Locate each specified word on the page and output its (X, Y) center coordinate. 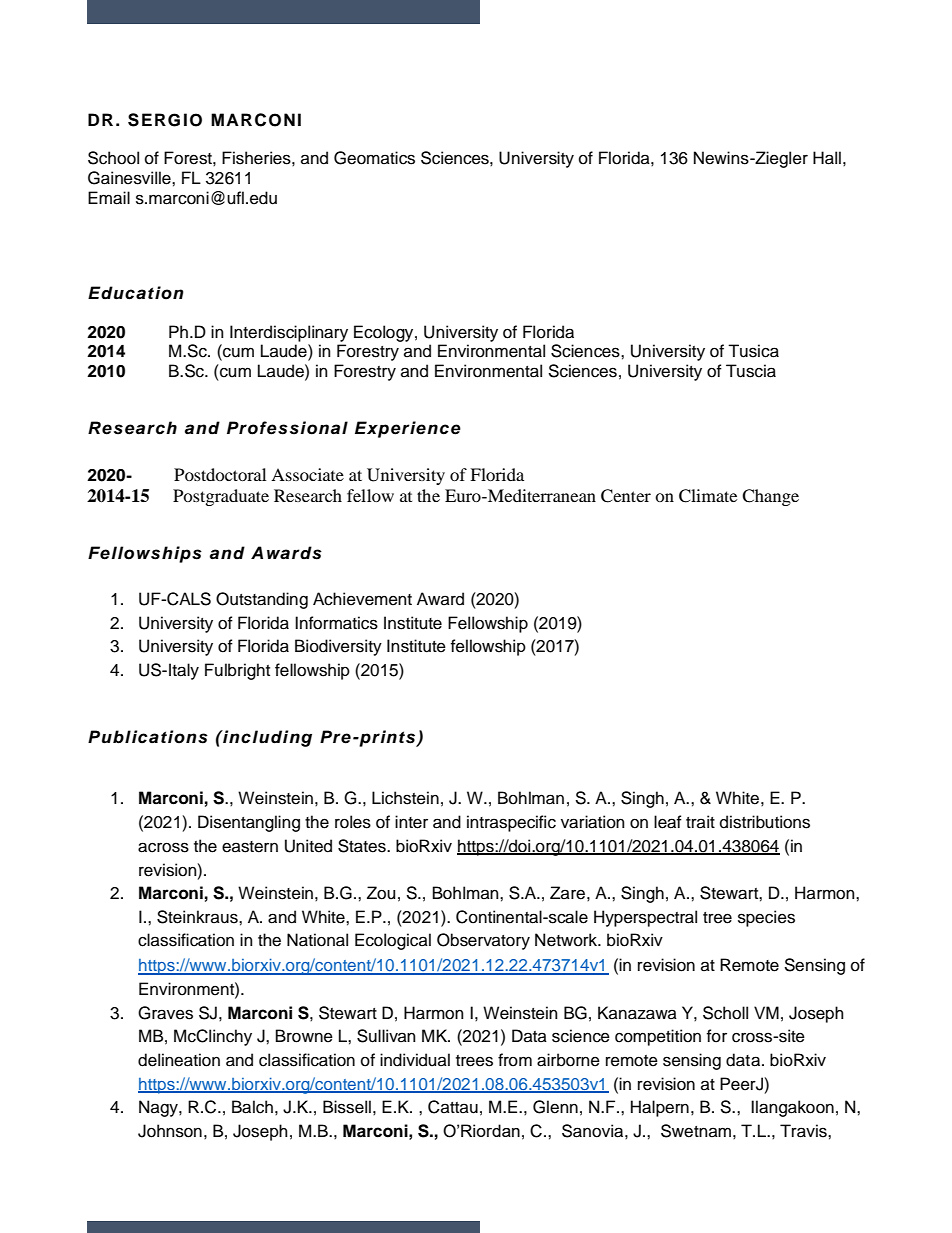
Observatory (483, 941)
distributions (765, 822)
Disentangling (249, 823)
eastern (250, 847)
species (766, 918)
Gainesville (130, 178)
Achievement (362, 599)
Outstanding (262, 600)
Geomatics (374, 158)
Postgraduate (221, 497)
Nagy (159, 1108)
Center (626, 496)
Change (770, 497)
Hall (827, 158)
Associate (307, 474)
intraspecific (511, 823)
